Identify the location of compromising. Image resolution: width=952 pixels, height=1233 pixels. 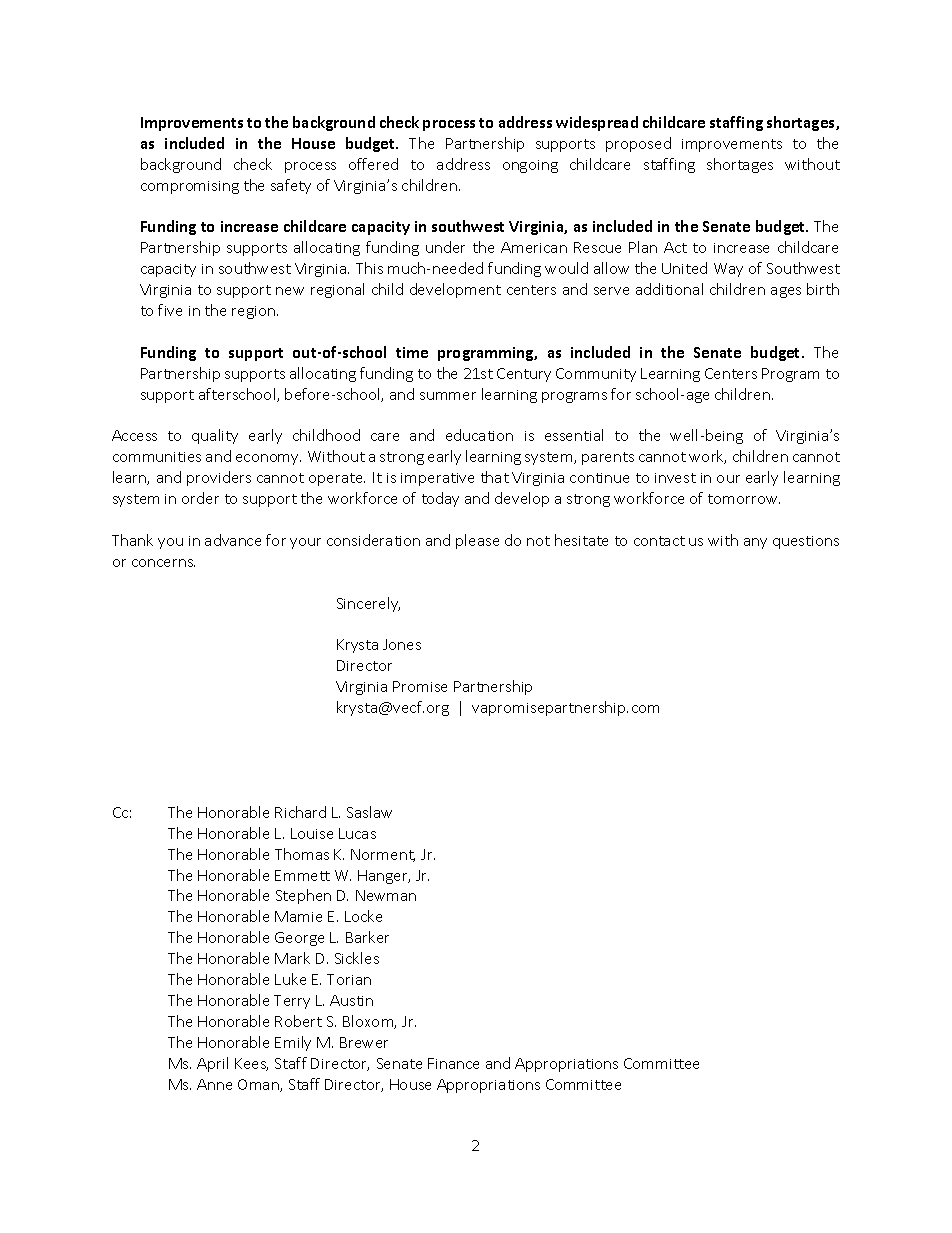
(190, 187).
